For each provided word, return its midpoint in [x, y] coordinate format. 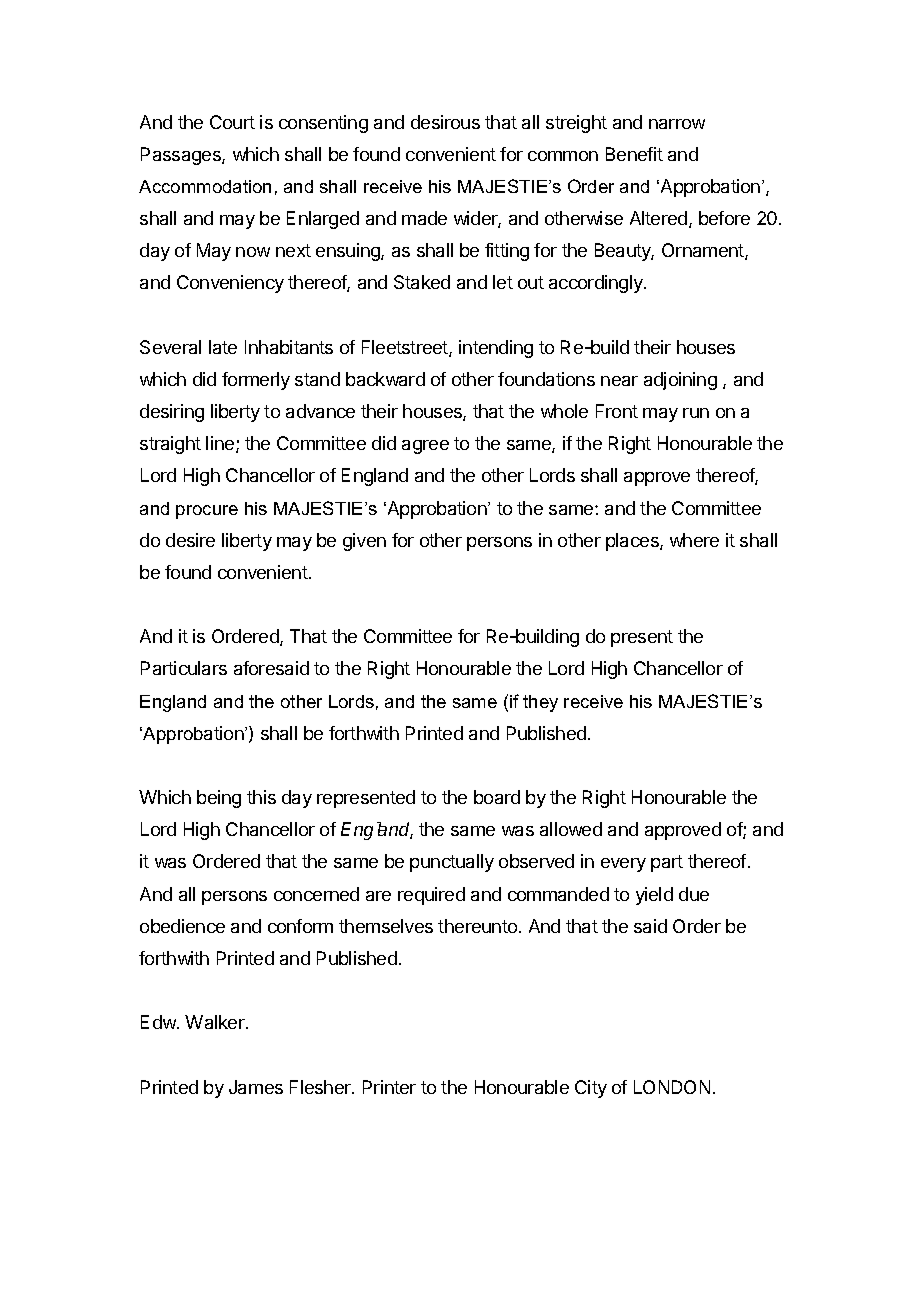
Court [232, 122]
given [364, 542]
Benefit [634, 154]
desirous [445, 122]
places [633, 542]
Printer [389, 1087]
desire [190, 540]
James [256, 1087]
